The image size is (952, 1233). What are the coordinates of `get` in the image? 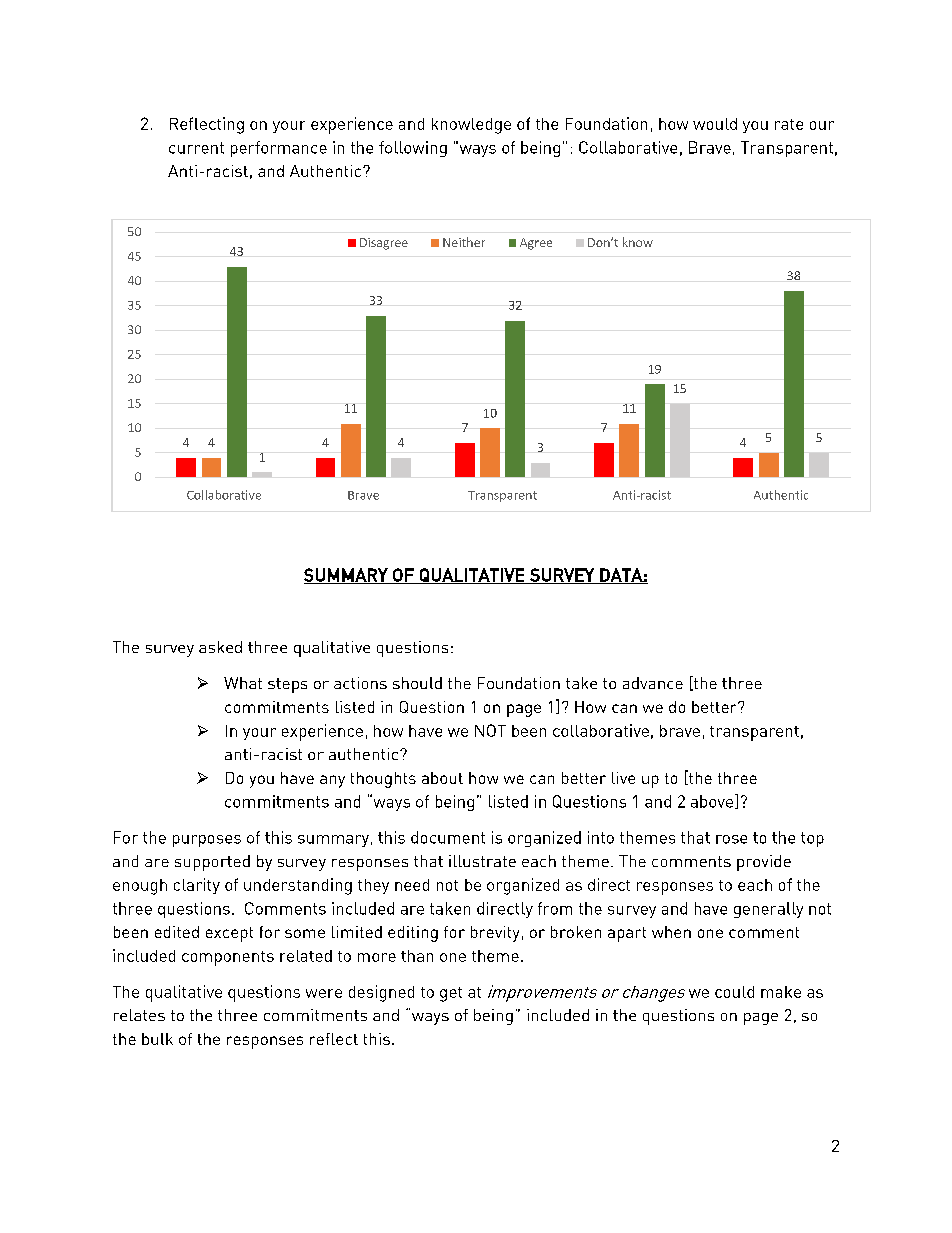 It's located at (451, 994).
